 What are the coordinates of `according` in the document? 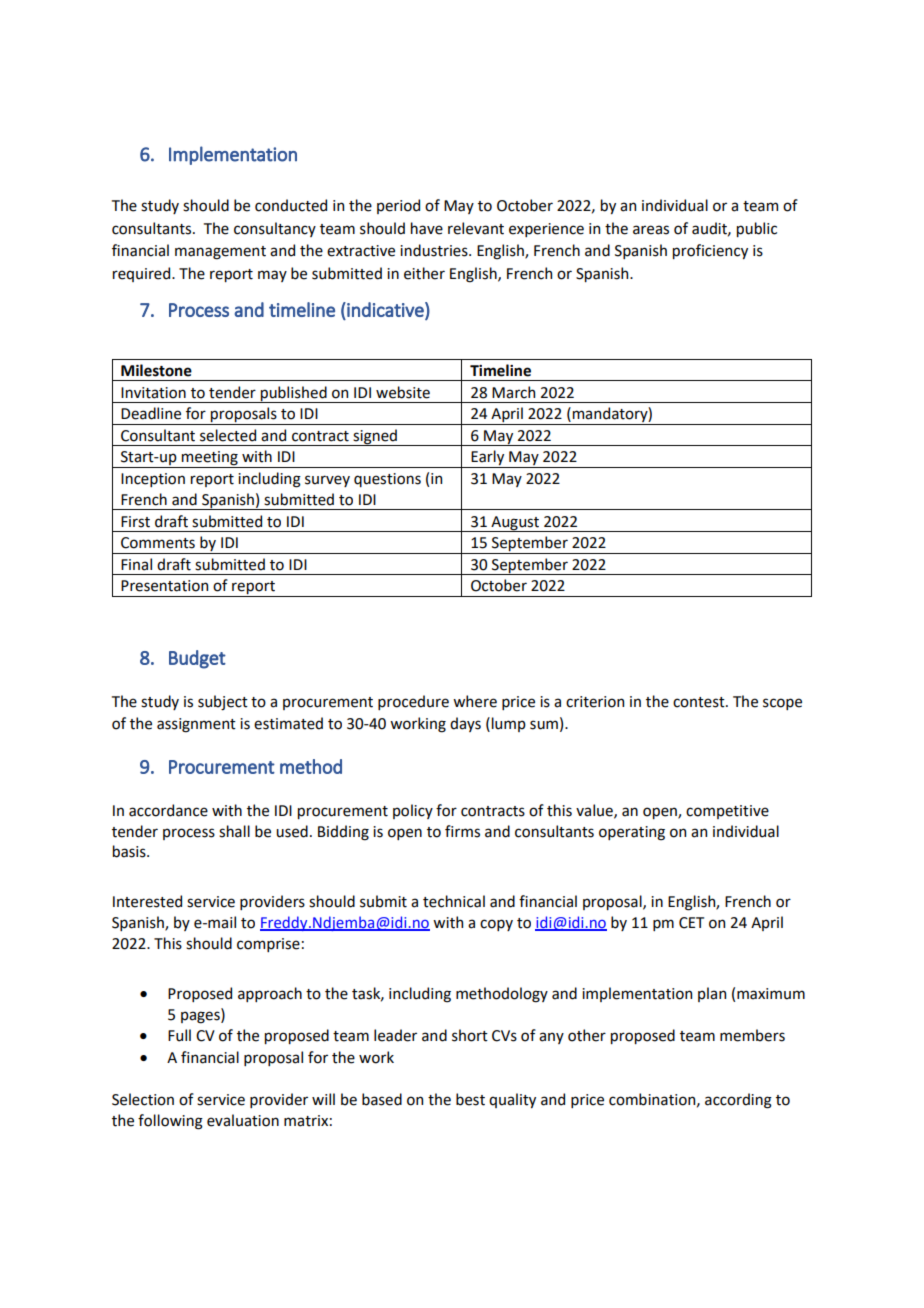 It's located at (738, 1101).
